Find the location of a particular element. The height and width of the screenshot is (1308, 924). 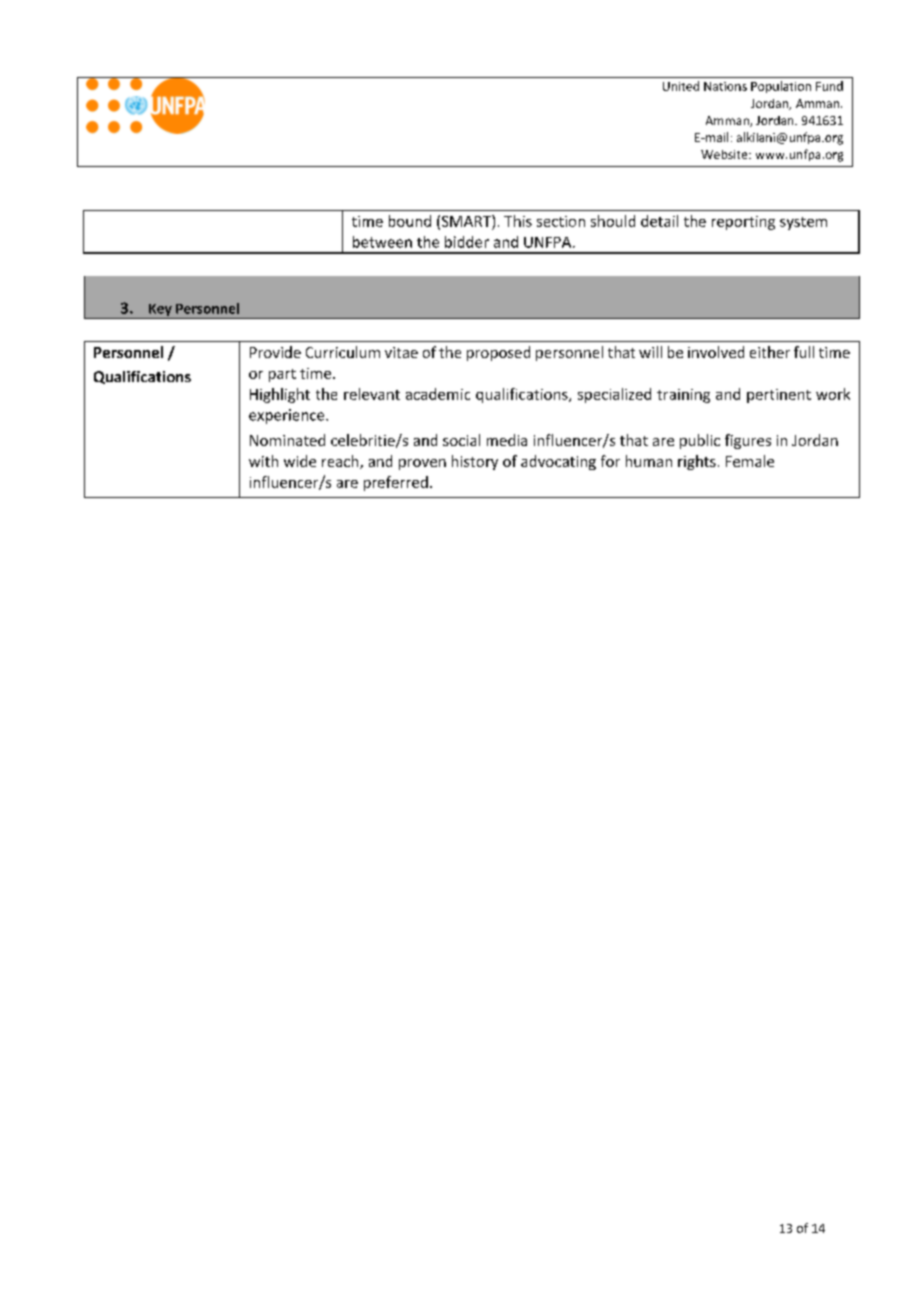

Provide is located at coordinates (275, 352).
